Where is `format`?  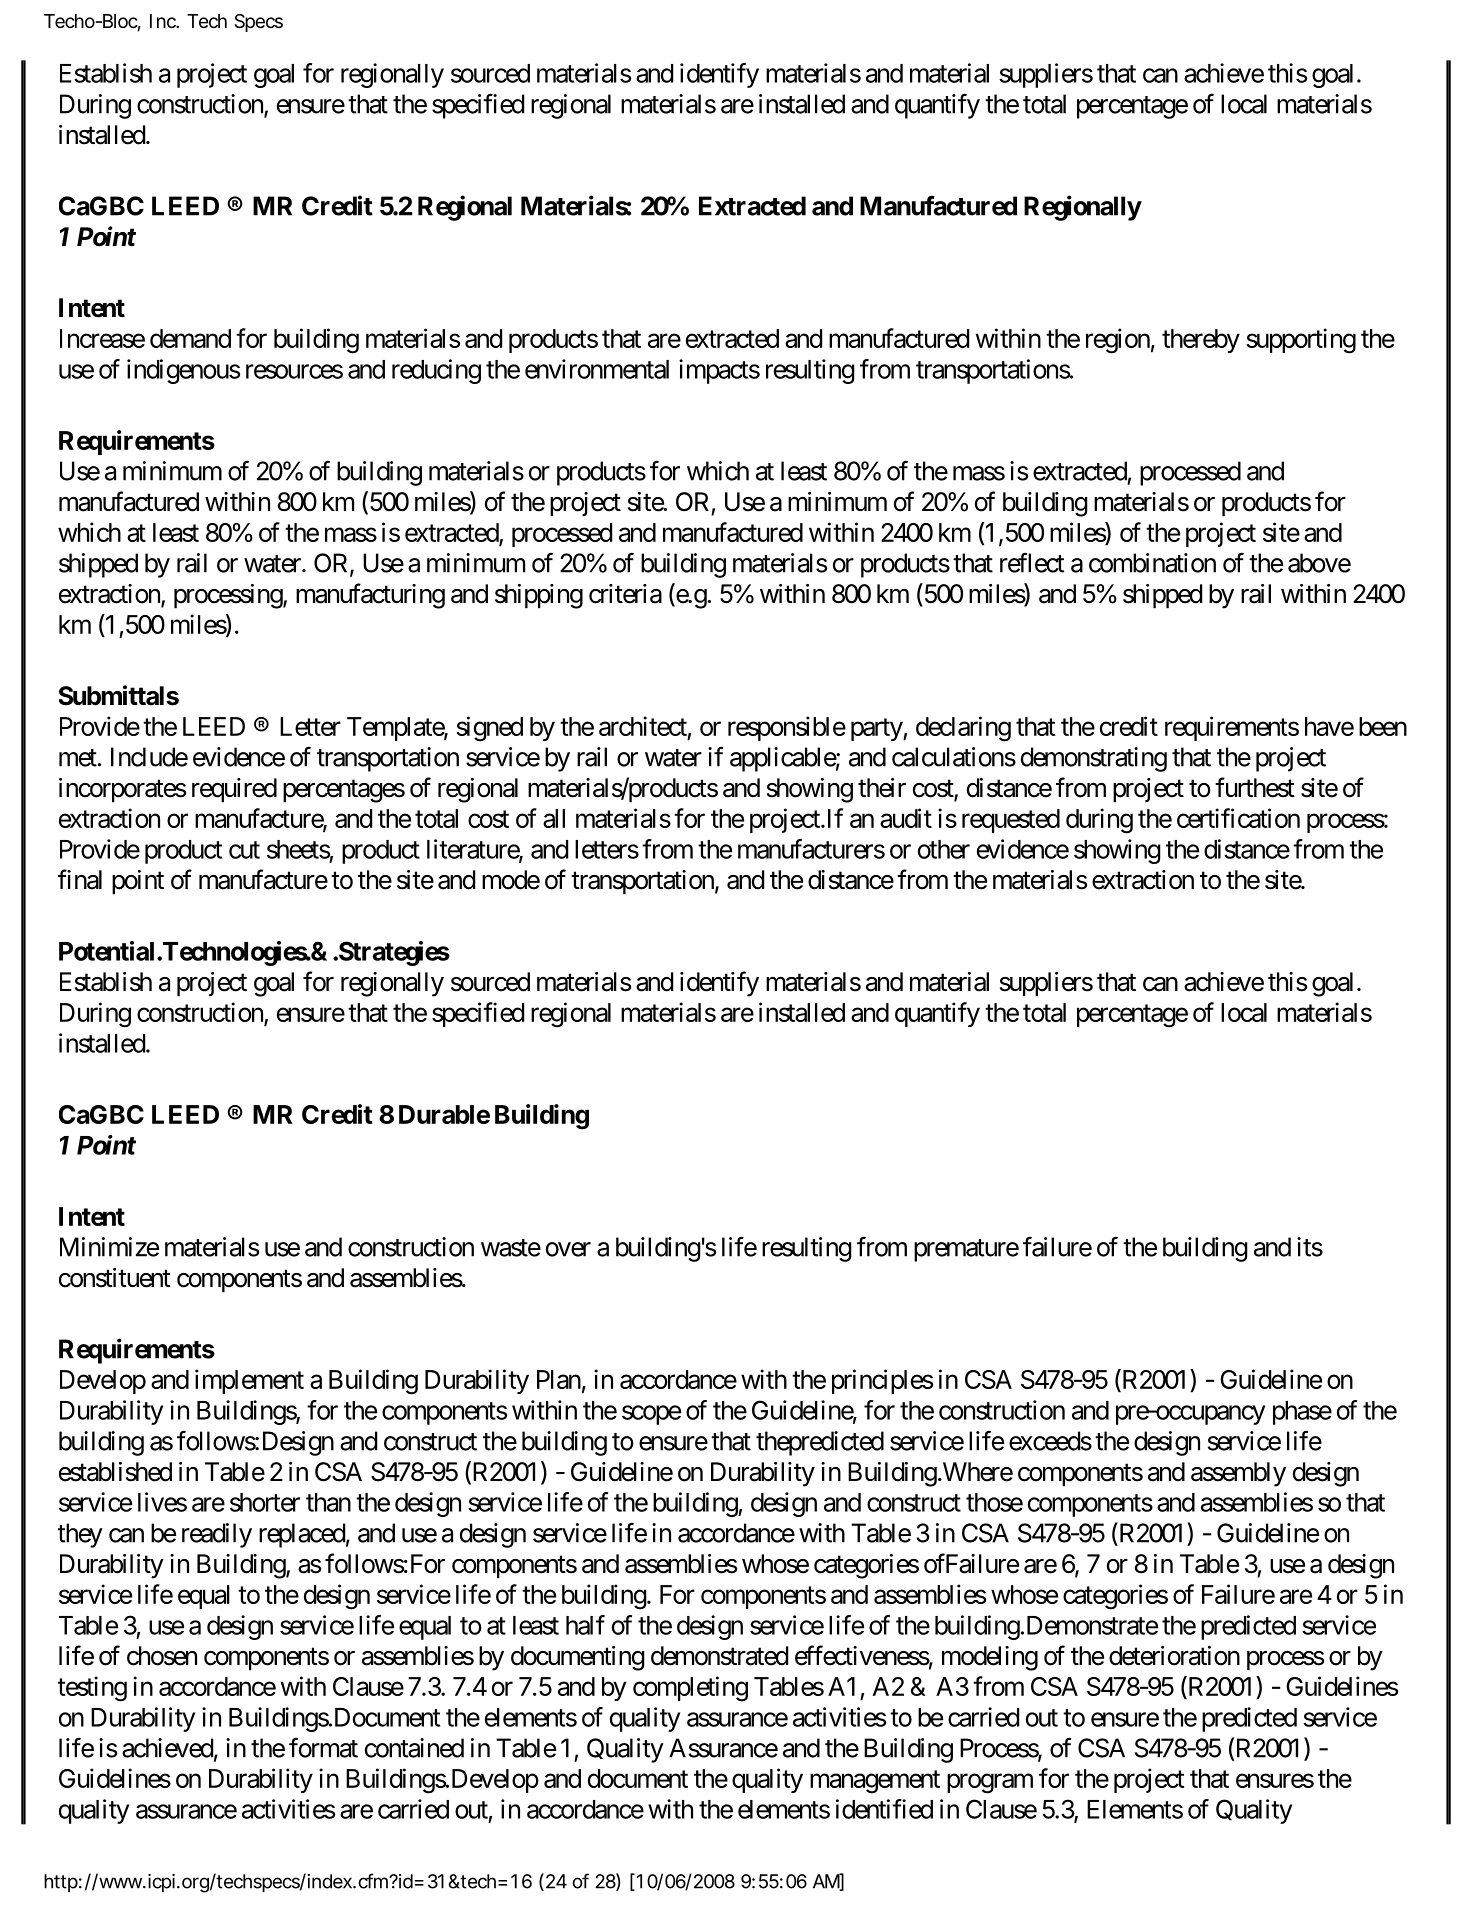
format is located at coordinates (323, 1748).
